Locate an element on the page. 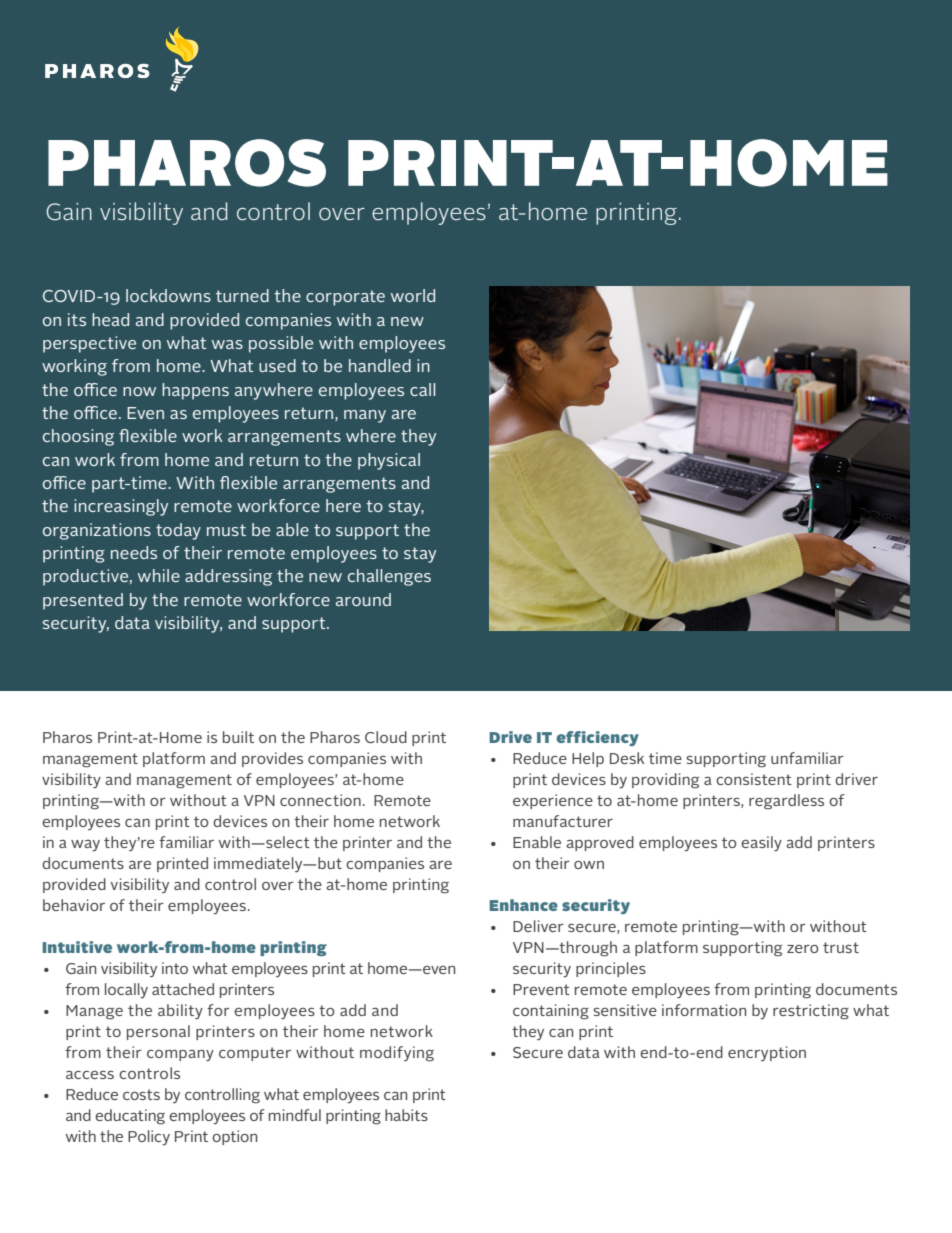 Image resolution: width=952 pixels, height=1233 pixels. Cloud is located at coordinates (386, 737).
